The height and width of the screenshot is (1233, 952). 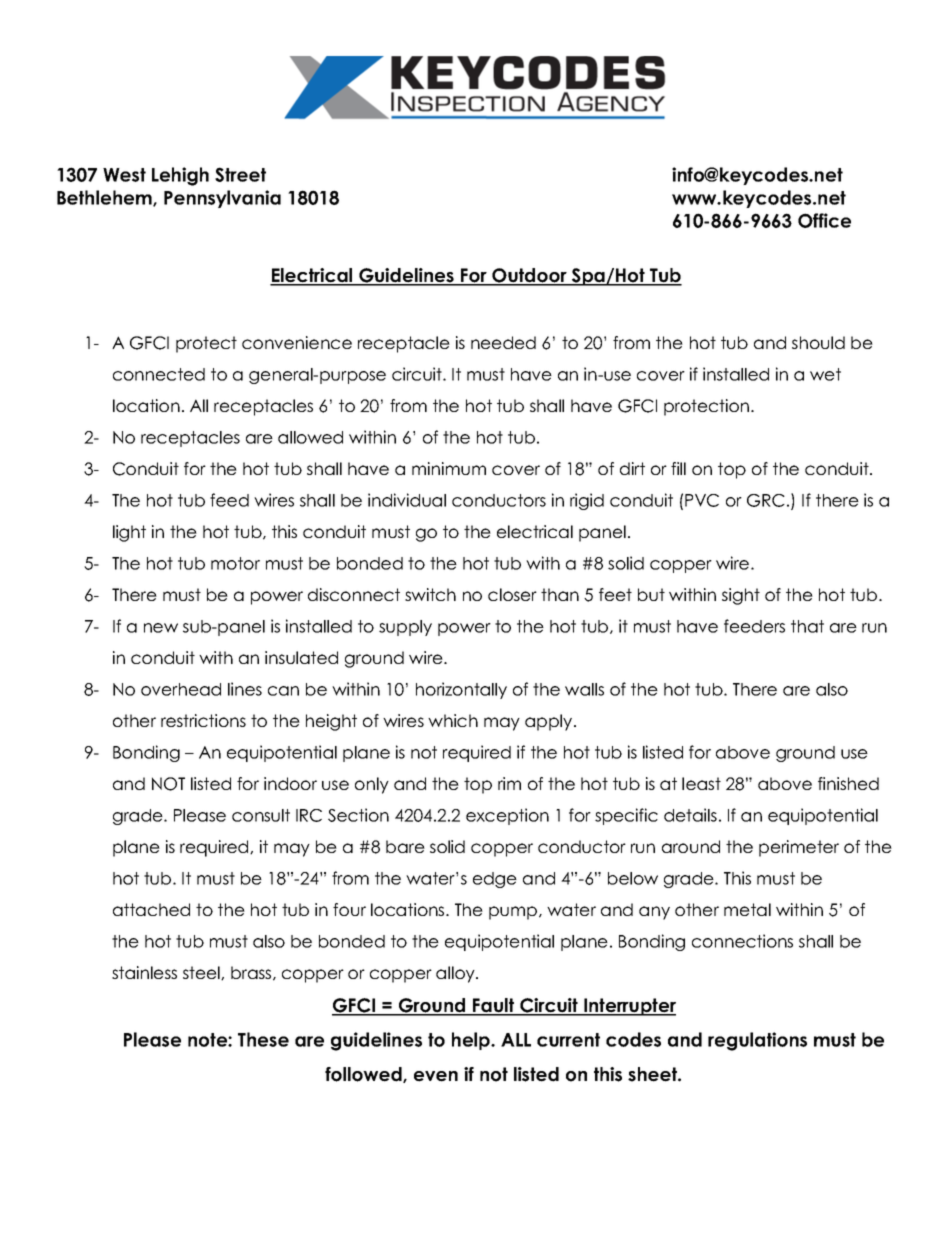 What do you see at coordinates (529, 276) in the screenshot?
I see `Outdoor` at bounding box center [529, 276].
